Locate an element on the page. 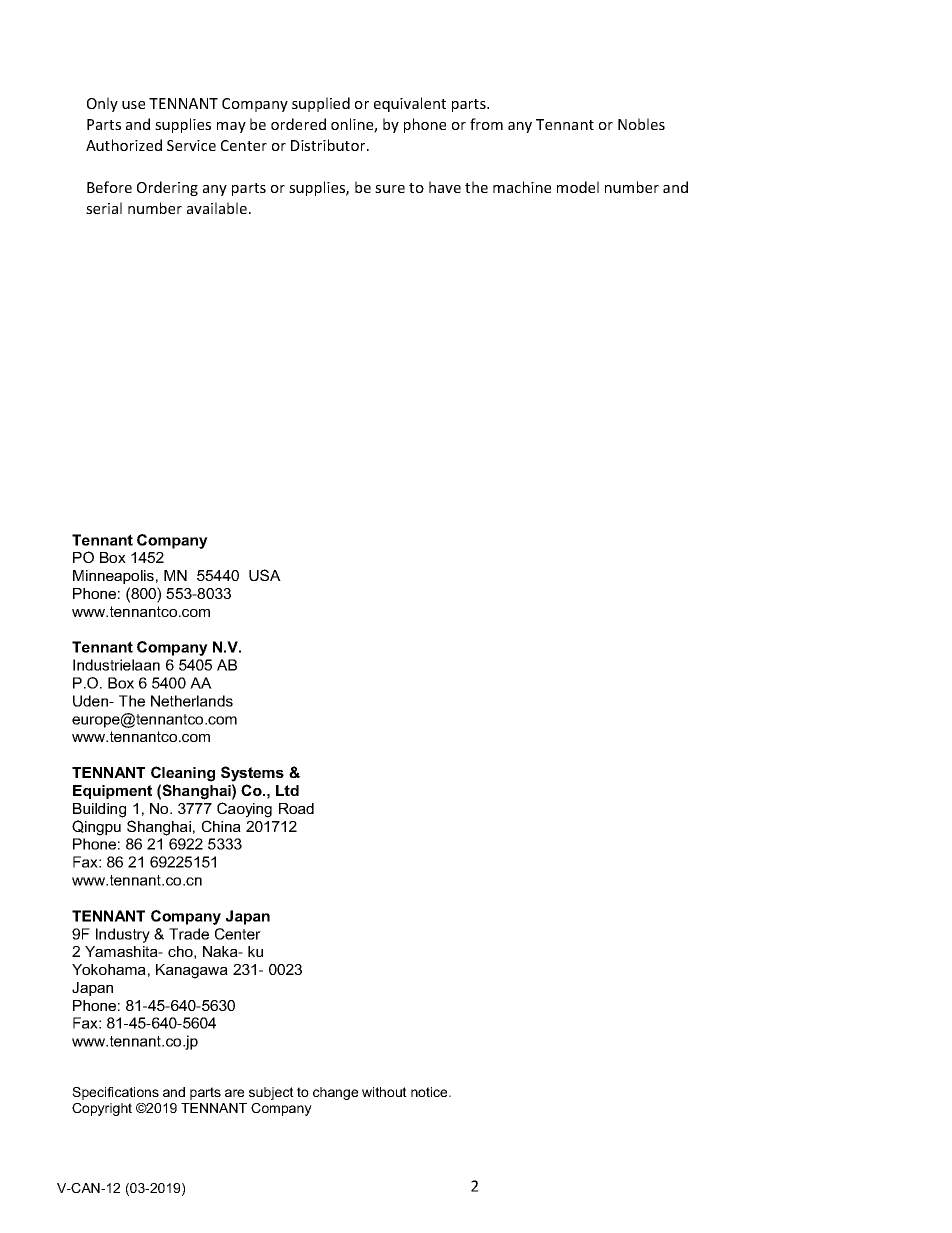  without is located at coordinates (384, 1092).
